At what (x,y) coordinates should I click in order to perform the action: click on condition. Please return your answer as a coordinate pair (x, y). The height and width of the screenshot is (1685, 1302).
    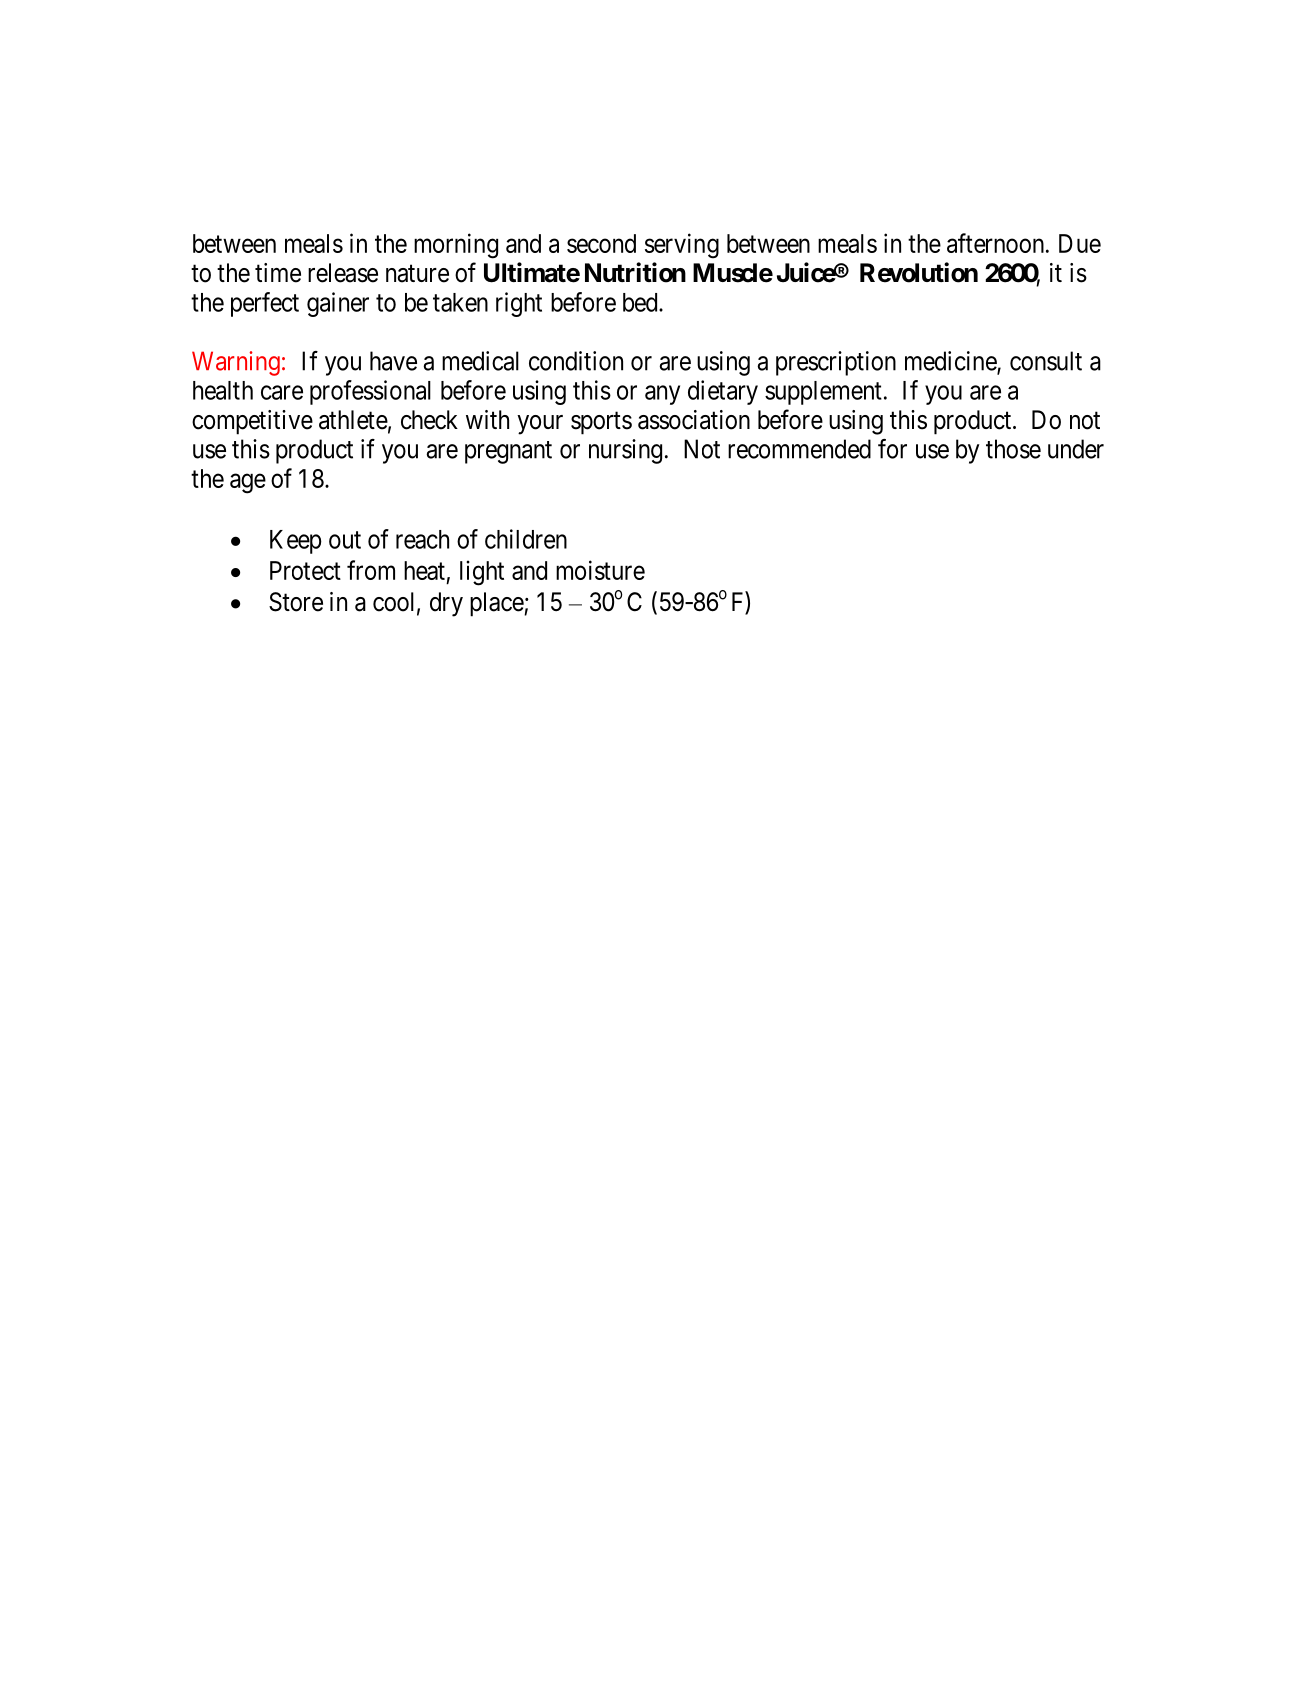
    Looking at the image, I should click on (576, 361).
